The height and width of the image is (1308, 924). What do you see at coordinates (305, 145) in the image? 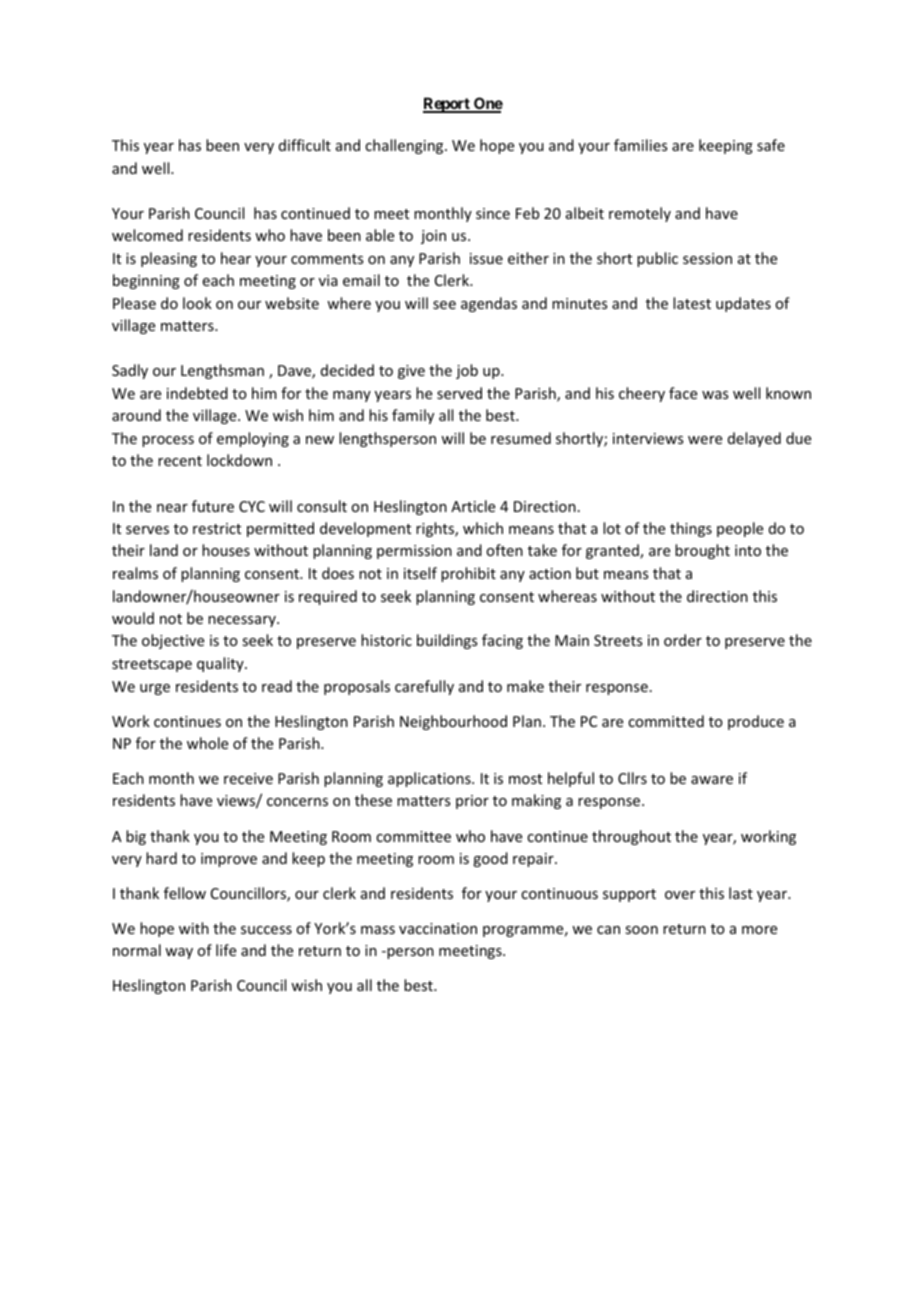
I see `difficult` at bounding box center [305, 145].
